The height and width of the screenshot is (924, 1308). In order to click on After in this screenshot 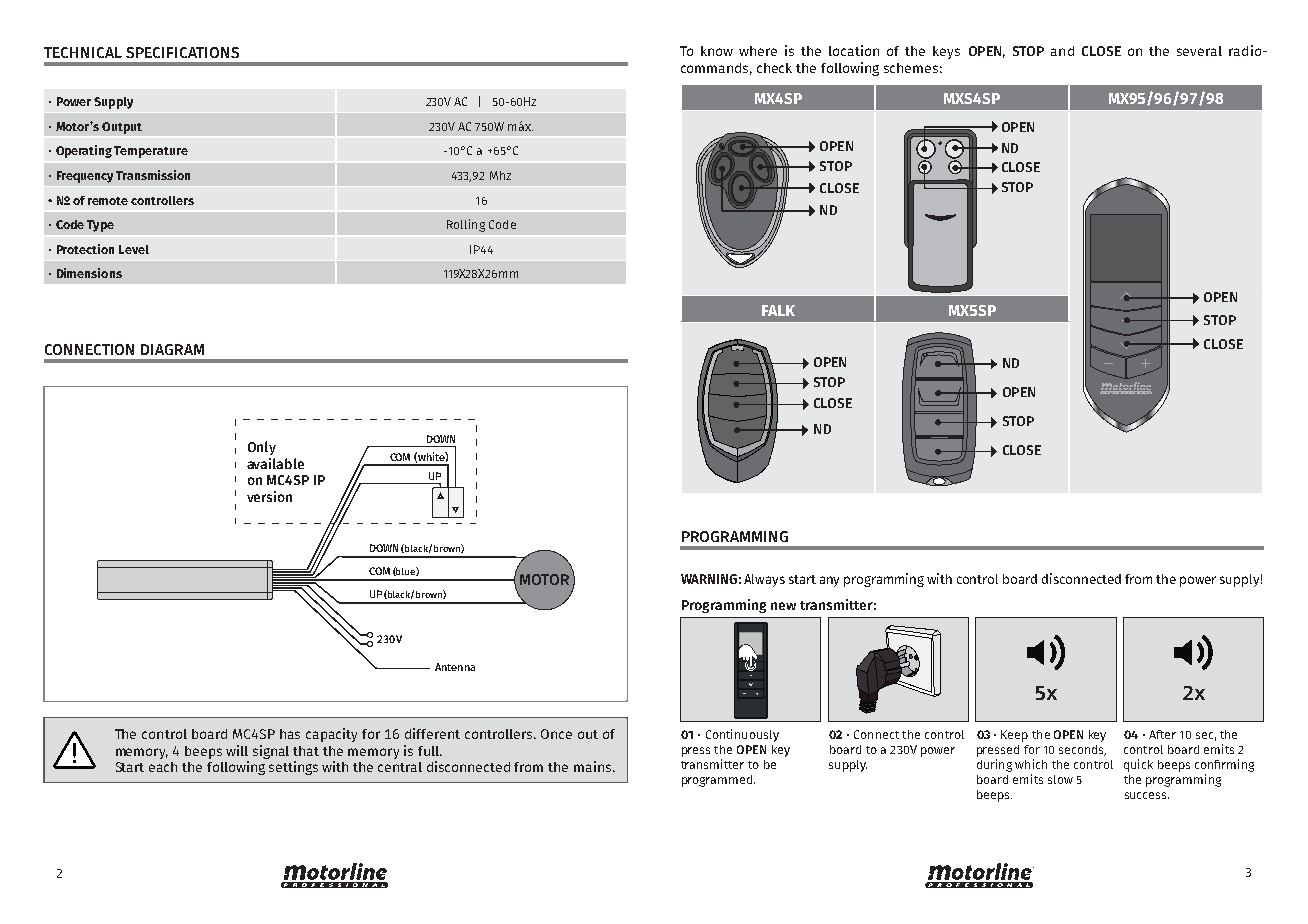, I will do `click(1162, 734)`.
